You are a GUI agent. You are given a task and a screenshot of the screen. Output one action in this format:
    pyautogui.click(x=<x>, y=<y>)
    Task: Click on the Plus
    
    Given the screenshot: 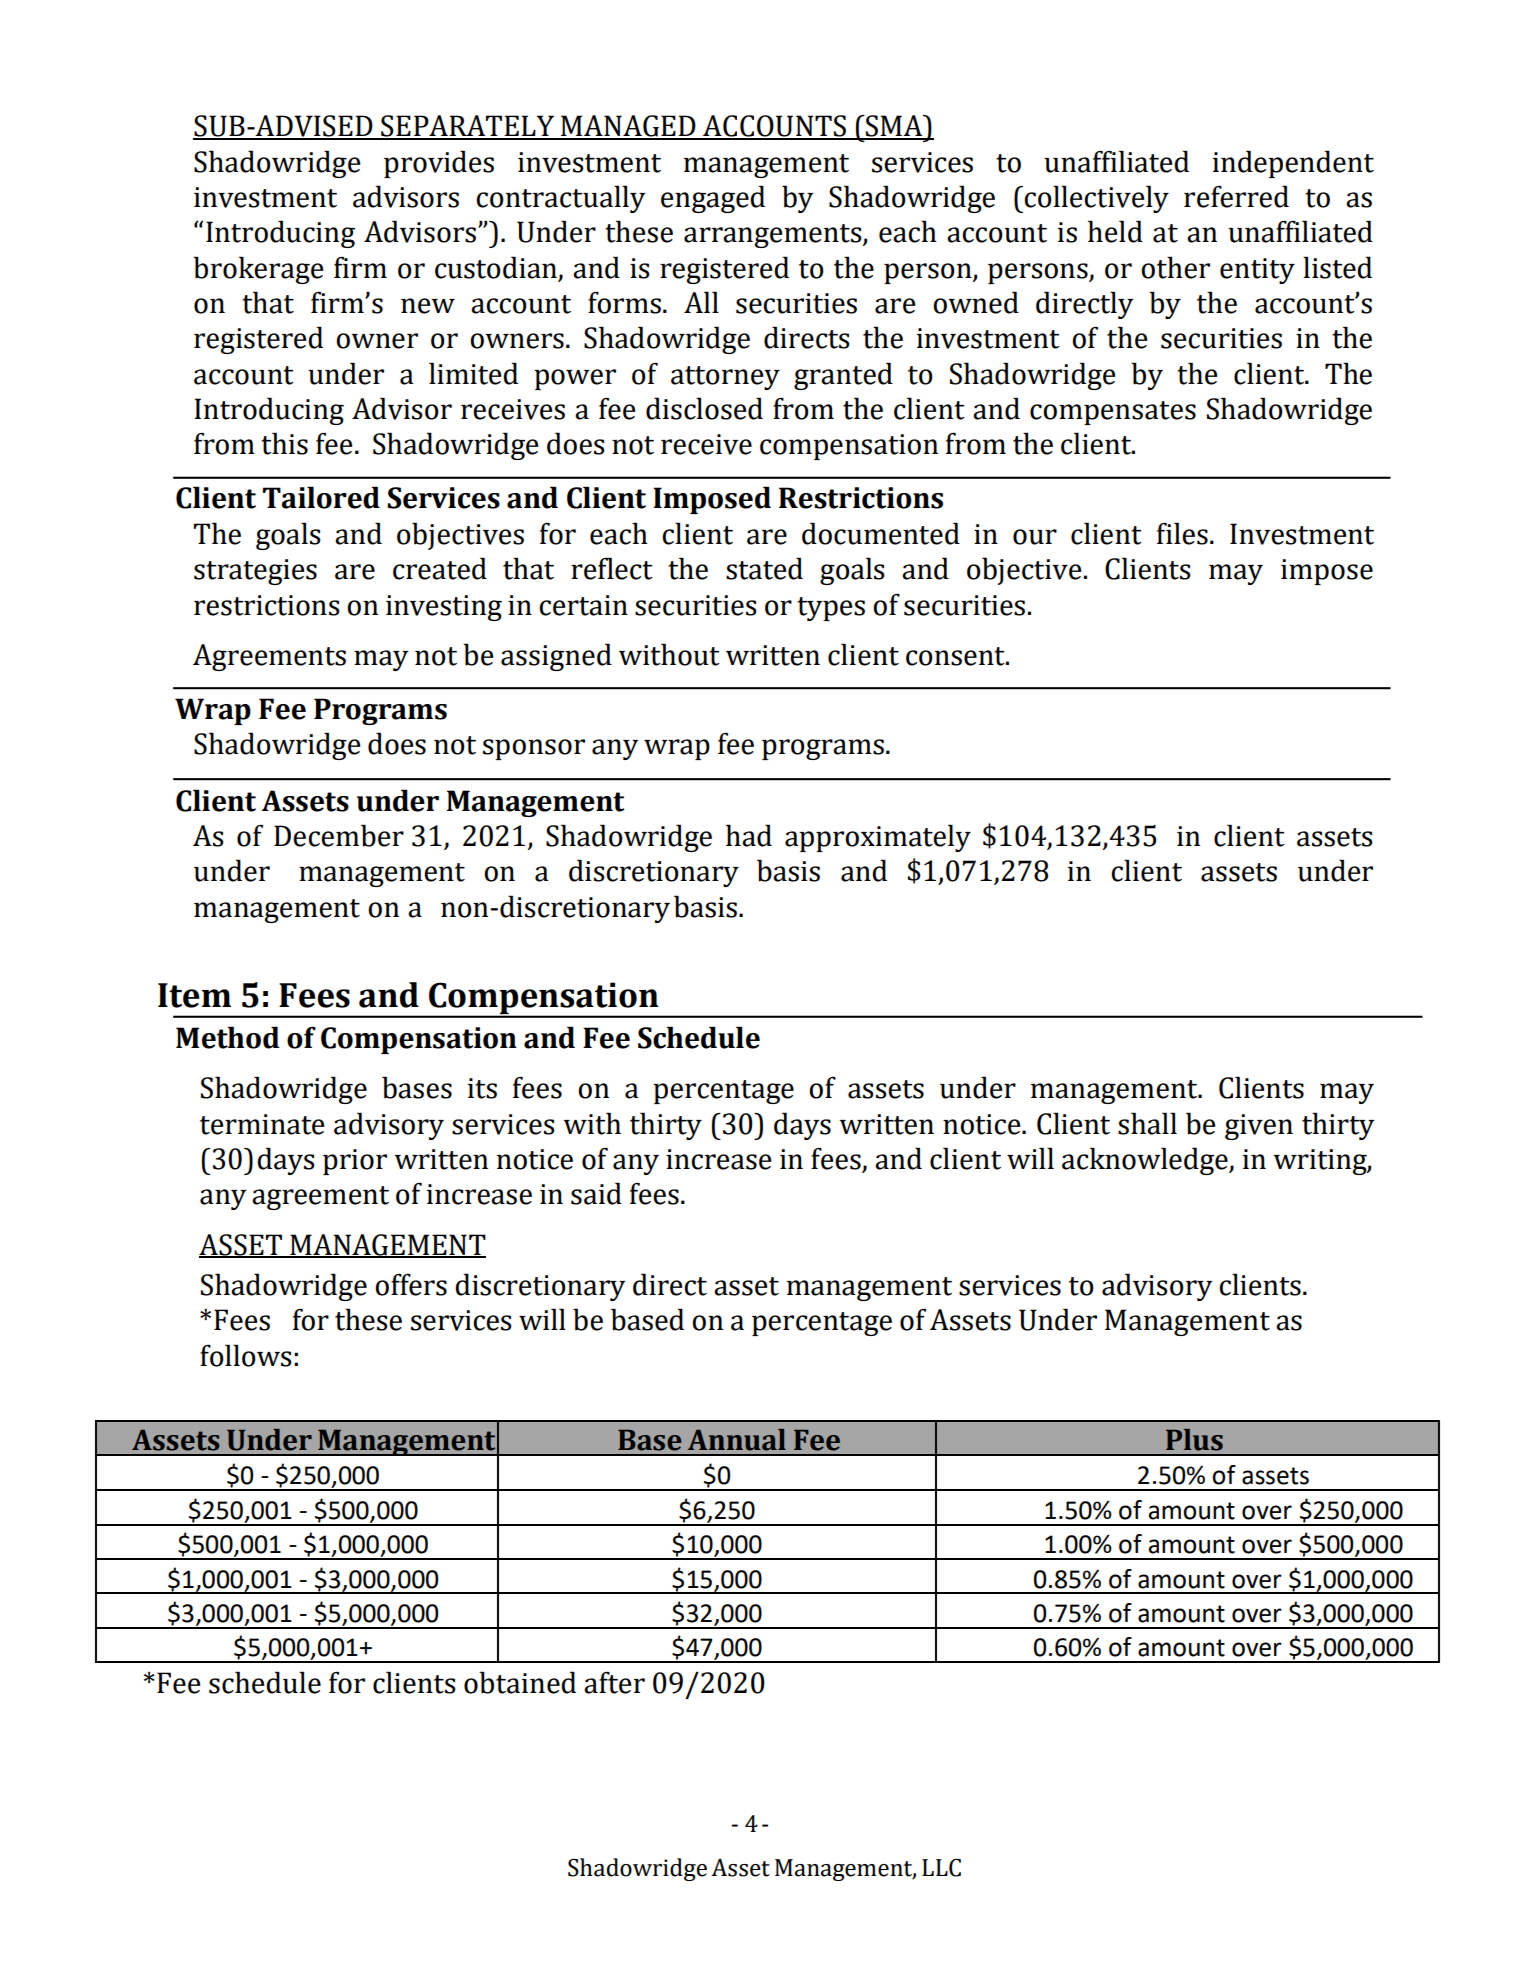 What is the action you would take?
    pyautogui.click(x=1194, y=1440)
